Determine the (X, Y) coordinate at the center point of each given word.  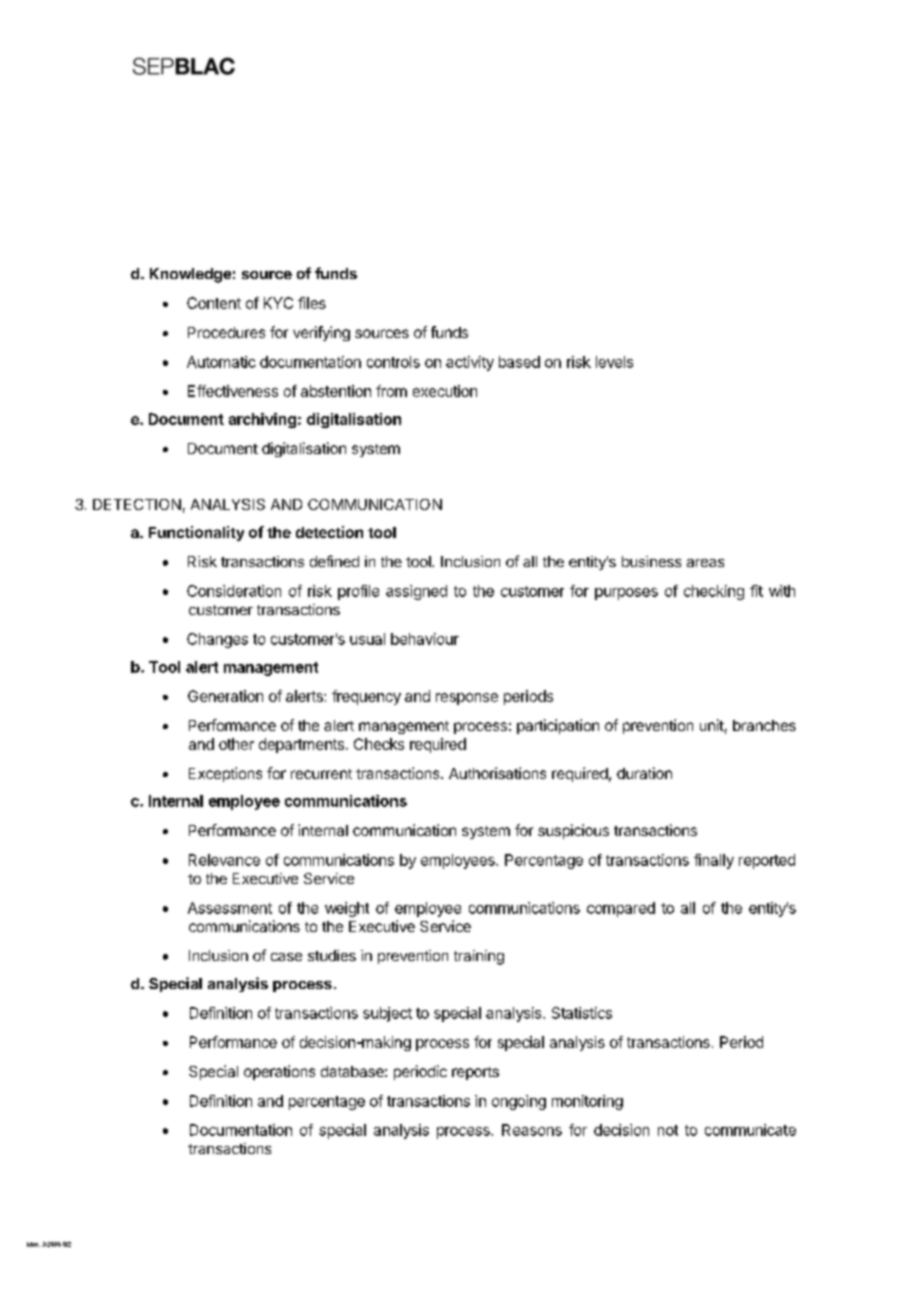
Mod (33, 1244)
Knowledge (190, 275)
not (668, 1130)
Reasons (532, 1130)
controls (393, 362)
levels (614, 362)
